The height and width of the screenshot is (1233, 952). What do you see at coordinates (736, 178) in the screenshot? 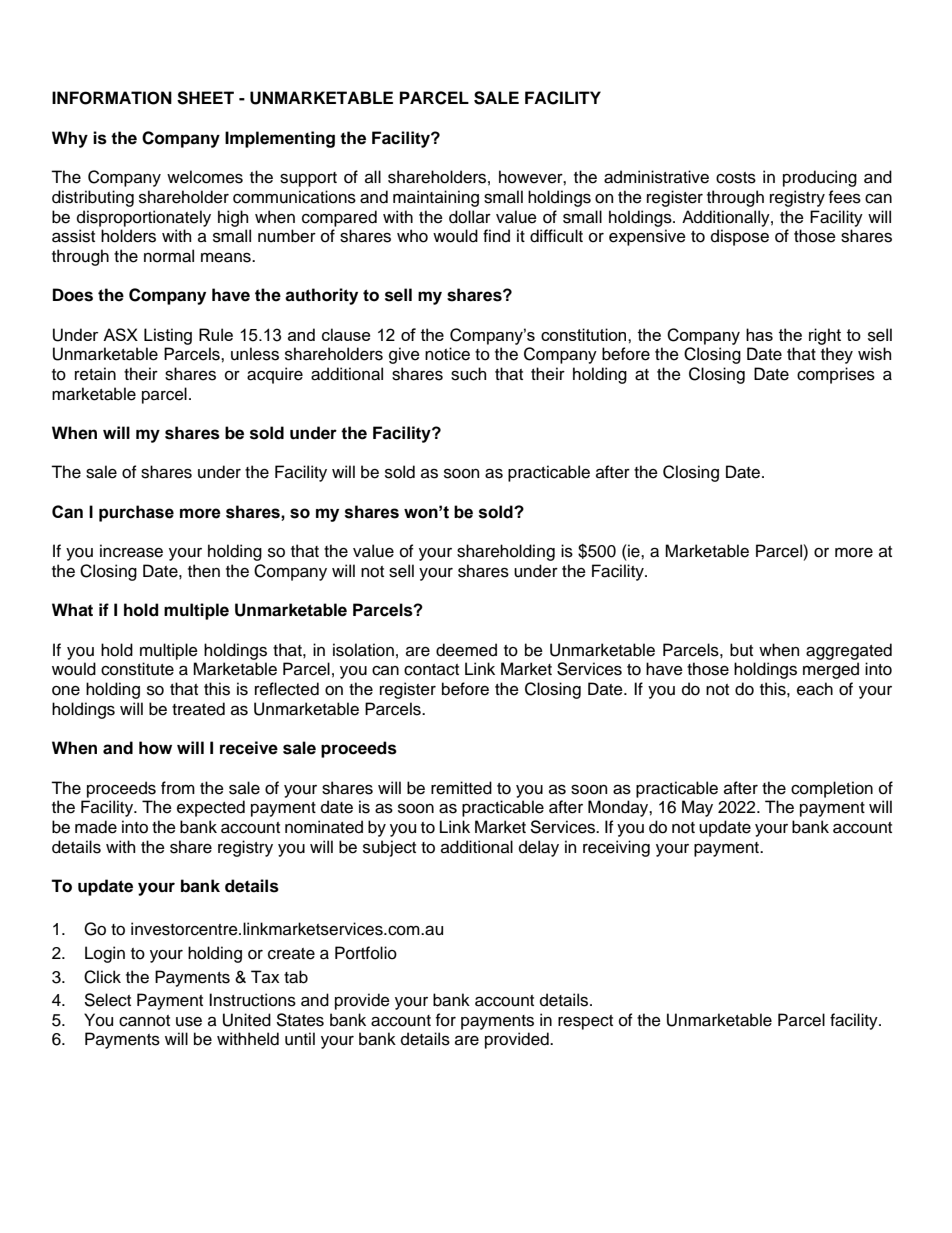
I see `costs` at bounding box center [736, 178].
